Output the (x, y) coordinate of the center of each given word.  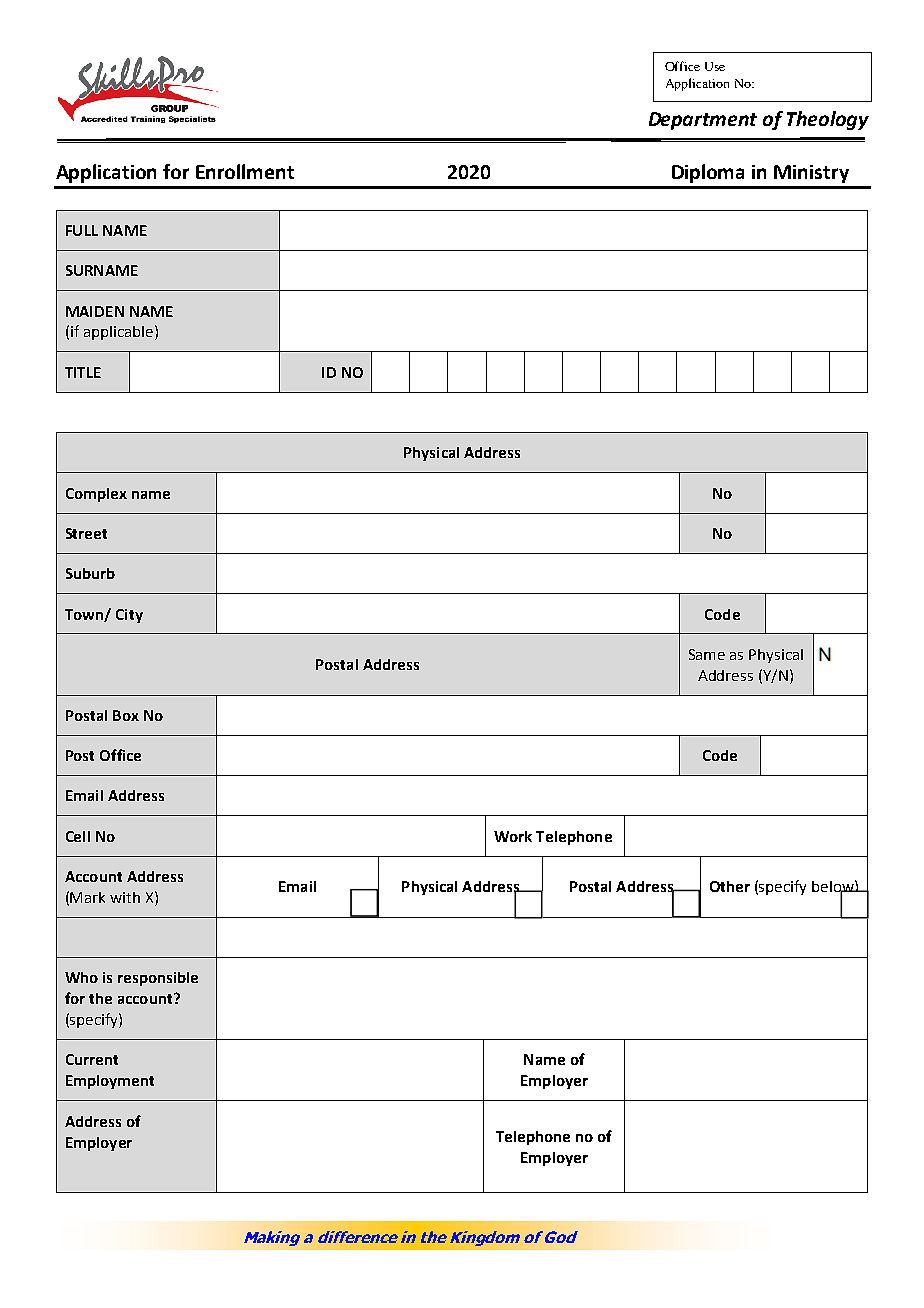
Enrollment (245, 171)
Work (513, 836)
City (129, 616)
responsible (158, 979)
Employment (110, 1082)
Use (715, 66)
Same (707, 654)
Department (703, 121)
